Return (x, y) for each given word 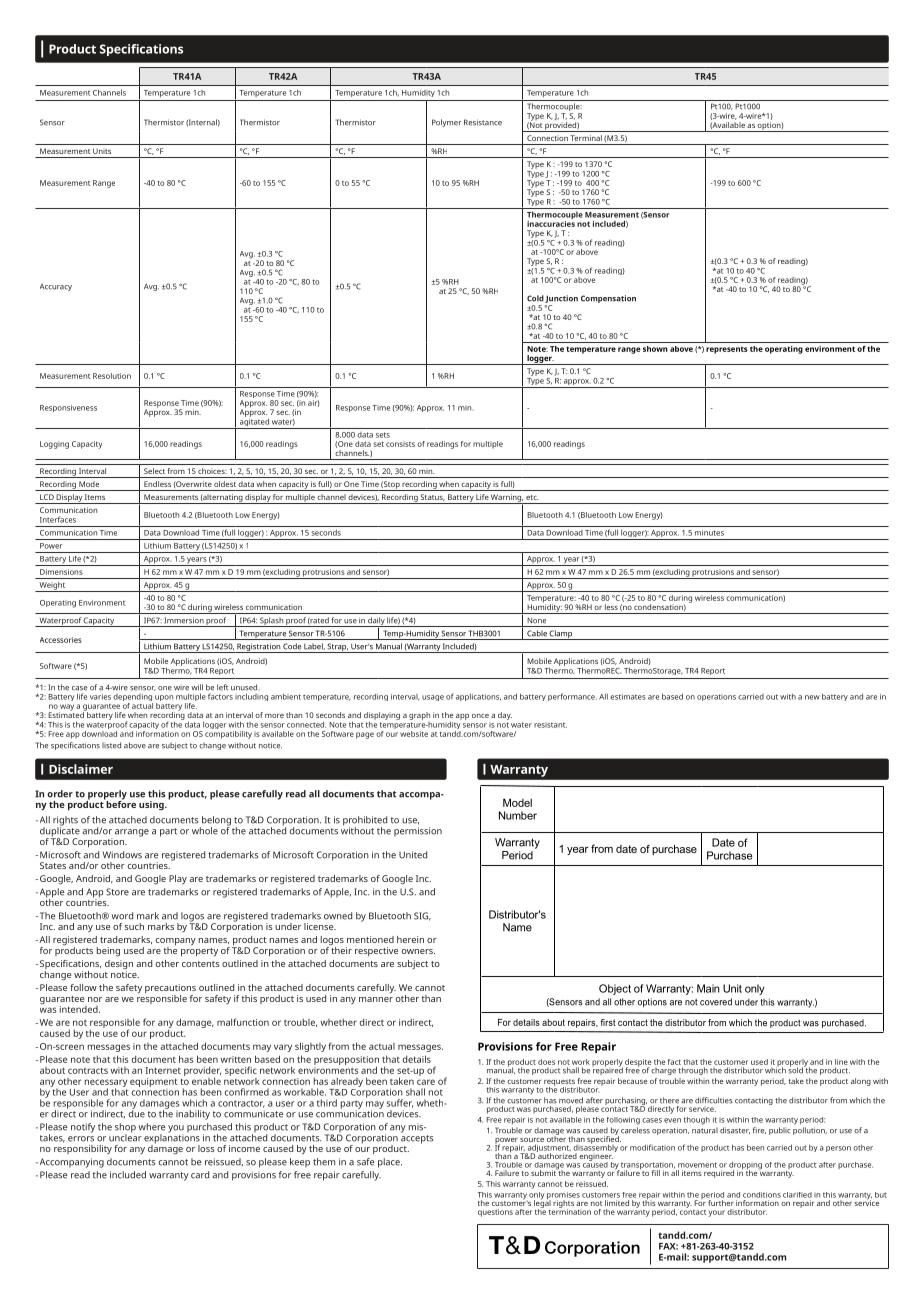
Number (518, 815)
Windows (122, 855)
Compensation (608, 299)
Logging (54, 445)
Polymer (446, 123)
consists (400, 444)
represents (727, 350)
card (200, 1175)
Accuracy (56, 287)
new (812, 697)
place (390, 1163)
